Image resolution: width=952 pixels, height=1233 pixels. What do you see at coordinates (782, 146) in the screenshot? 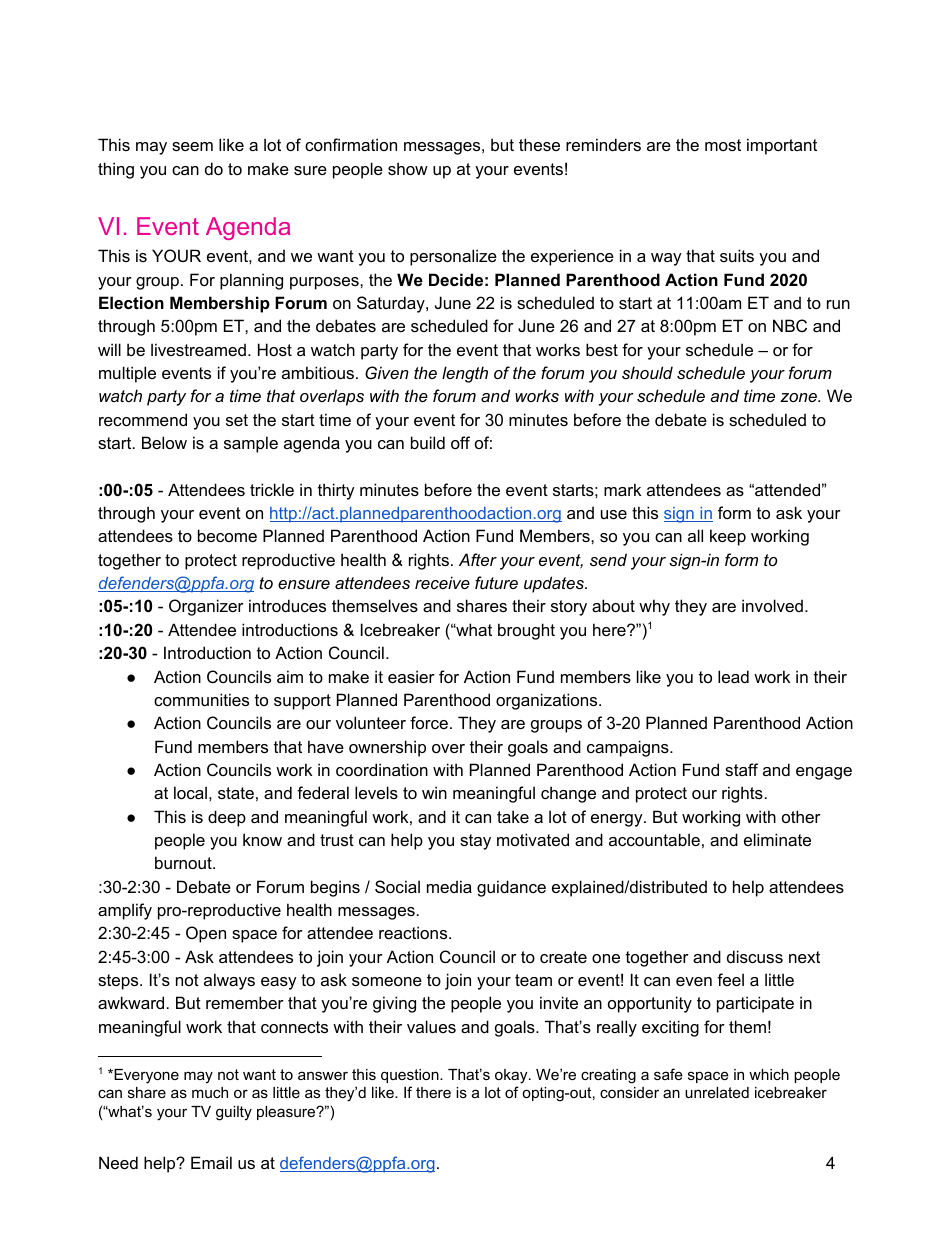
I see `important` at bounding box center [782, 146].
